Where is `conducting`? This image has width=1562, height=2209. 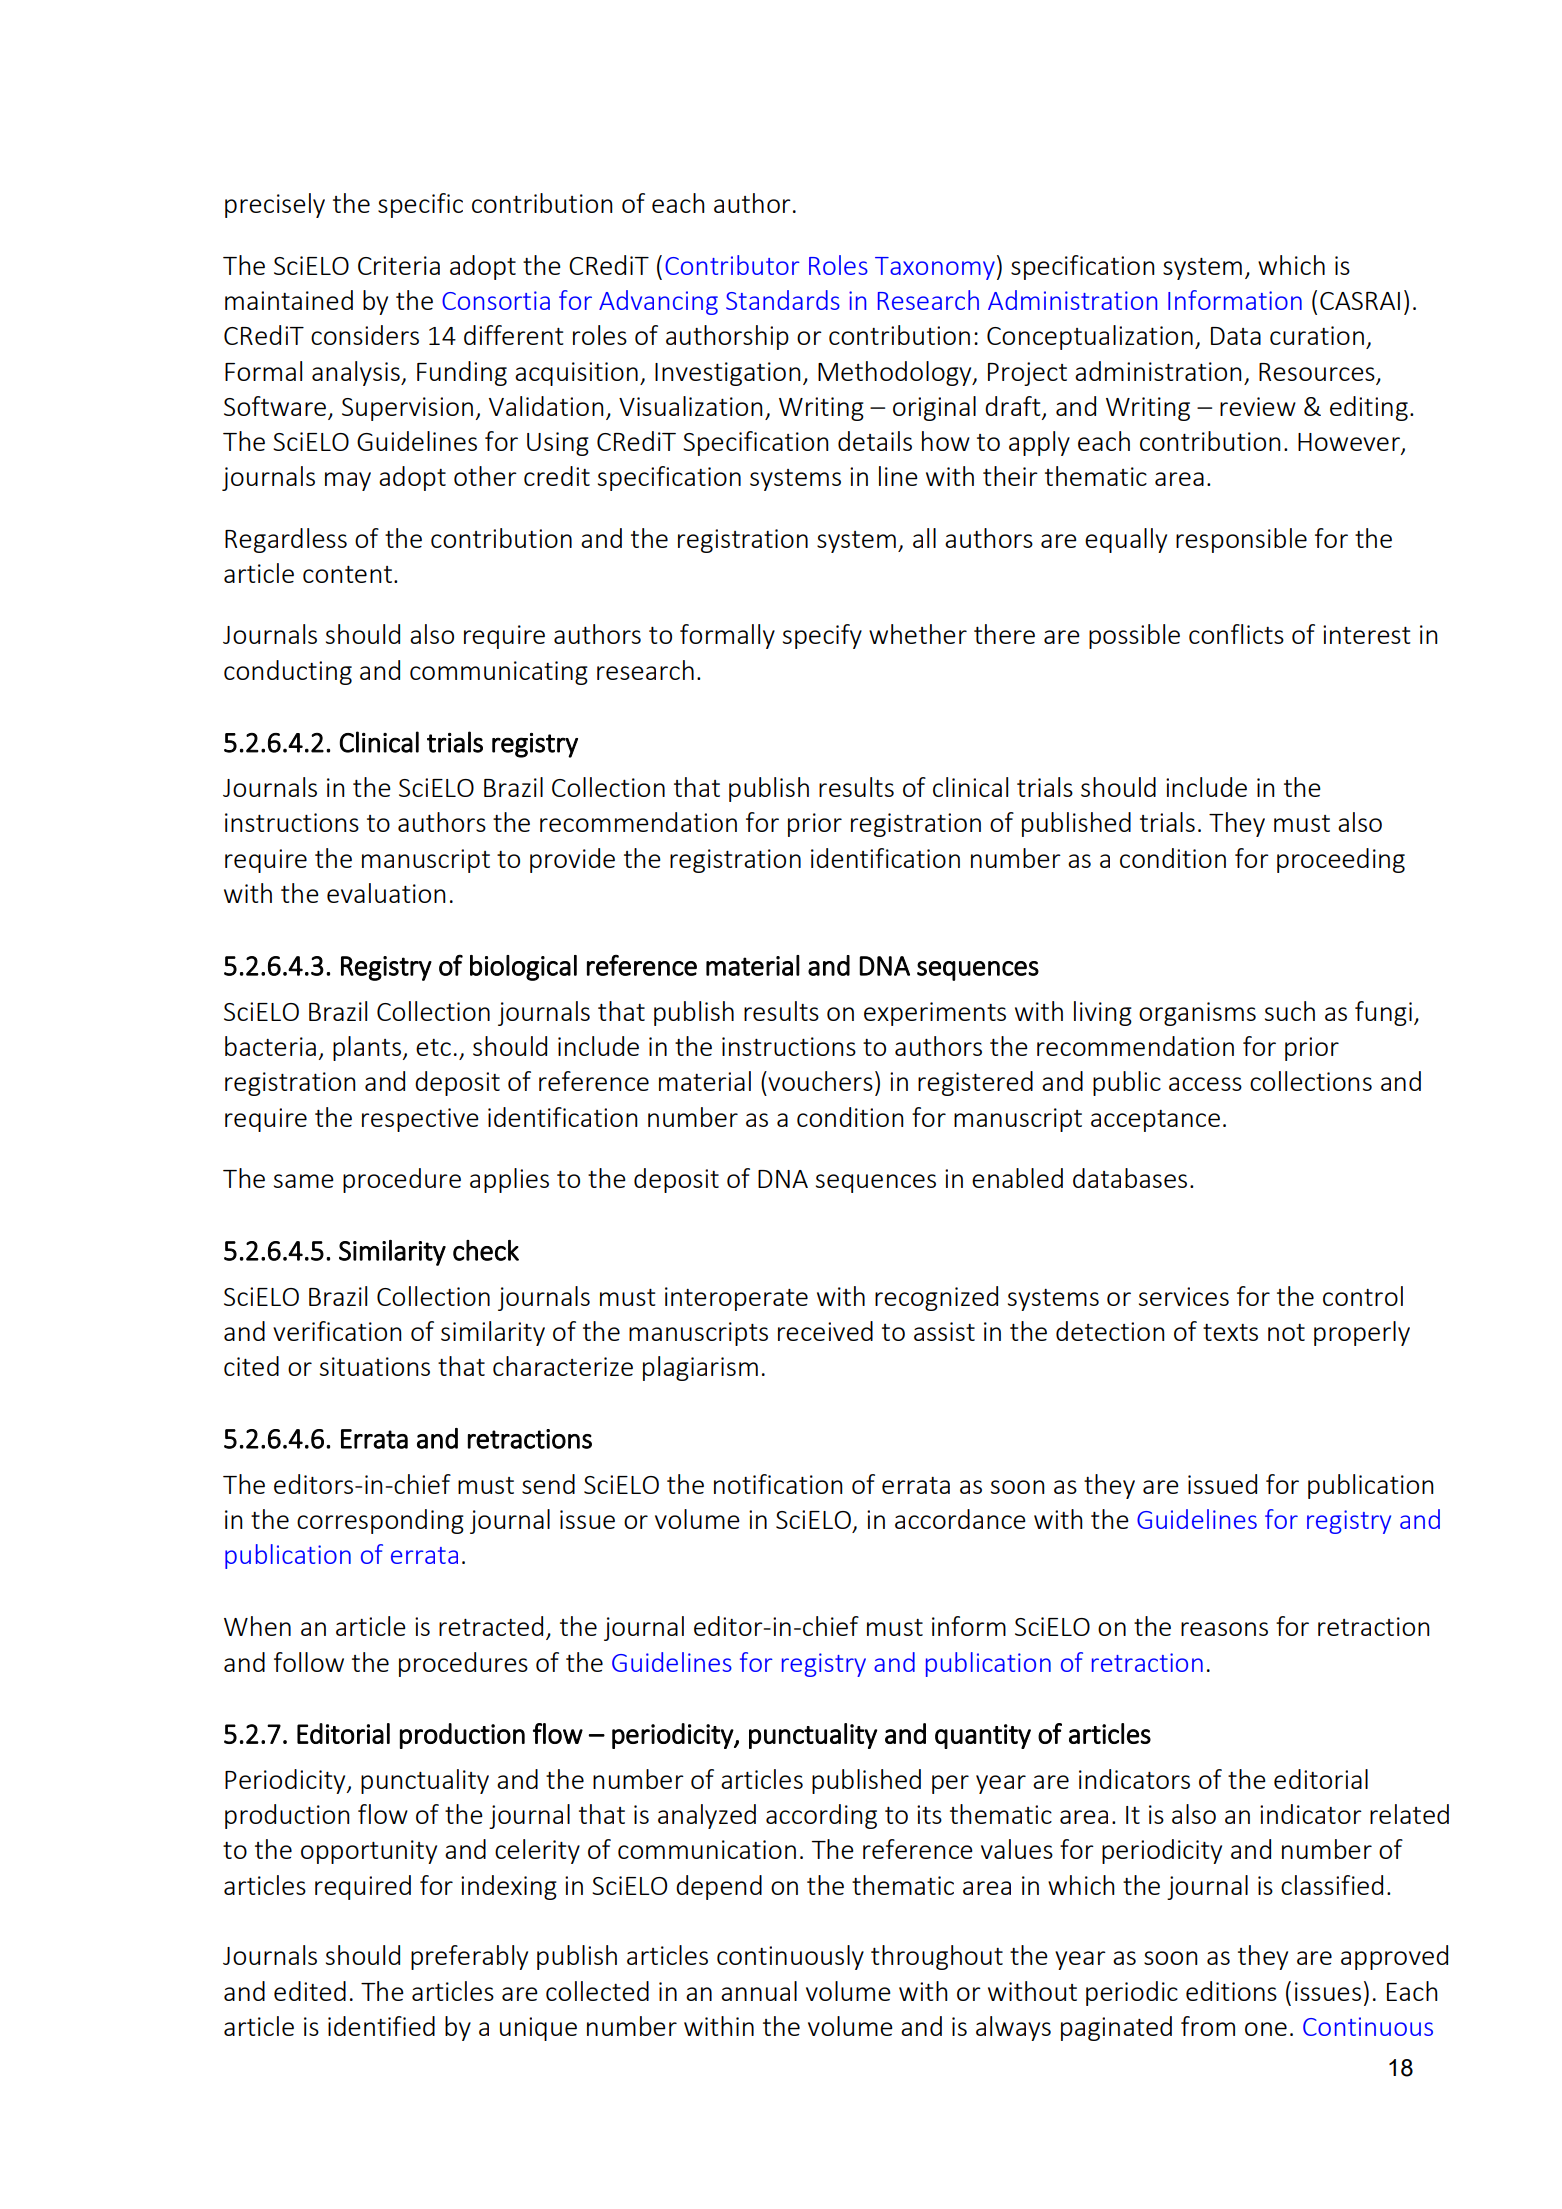 conducting is located at coordinates (288, 672).
